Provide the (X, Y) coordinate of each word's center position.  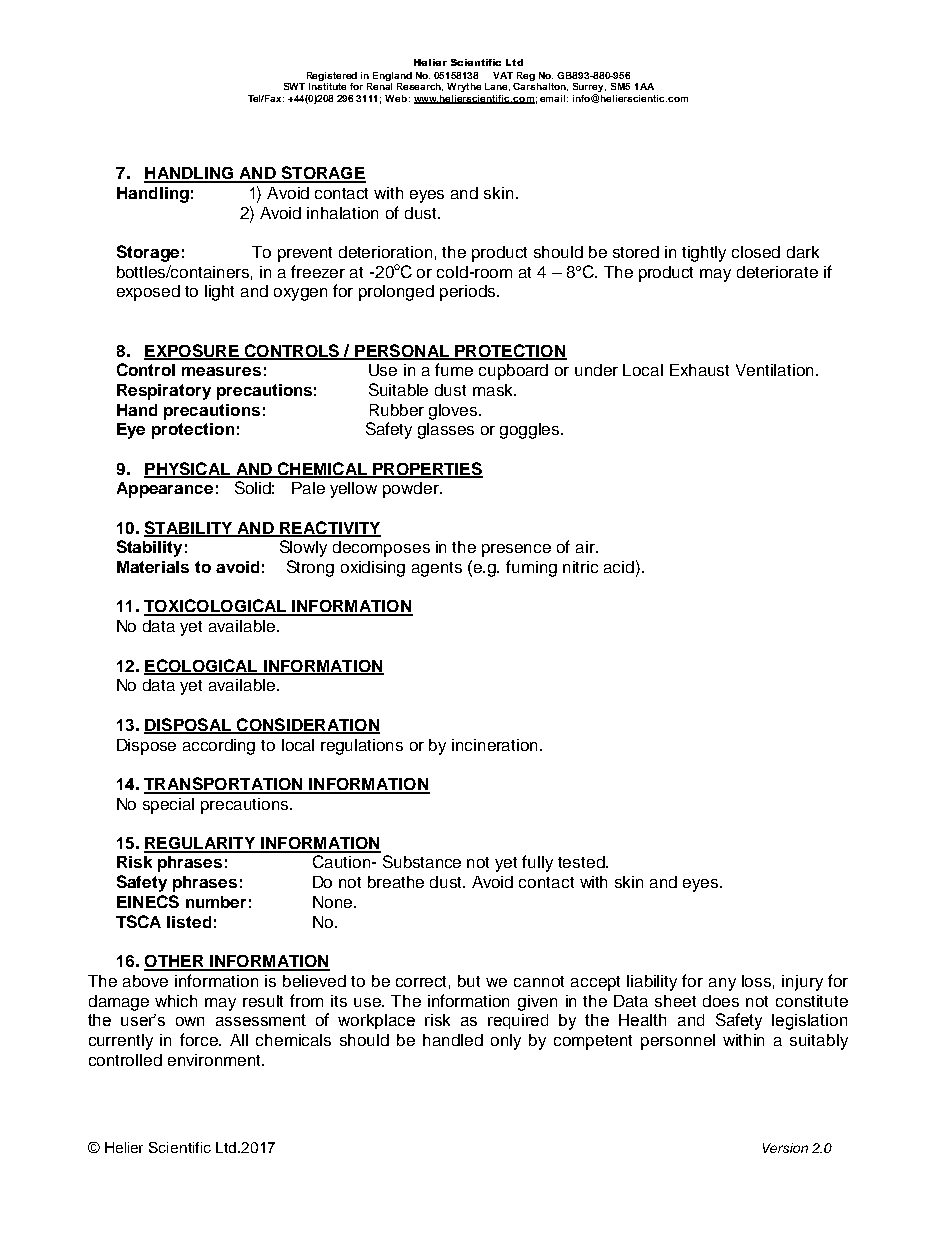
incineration (496, 745)
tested (582, 862)
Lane (497, 87)
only (506, 1042)
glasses (446, 431)
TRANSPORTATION (224, 785)
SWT (294, 86)
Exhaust (699, 370)
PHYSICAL (188, 469)
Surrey (589, 89)
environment (215, 1060)
